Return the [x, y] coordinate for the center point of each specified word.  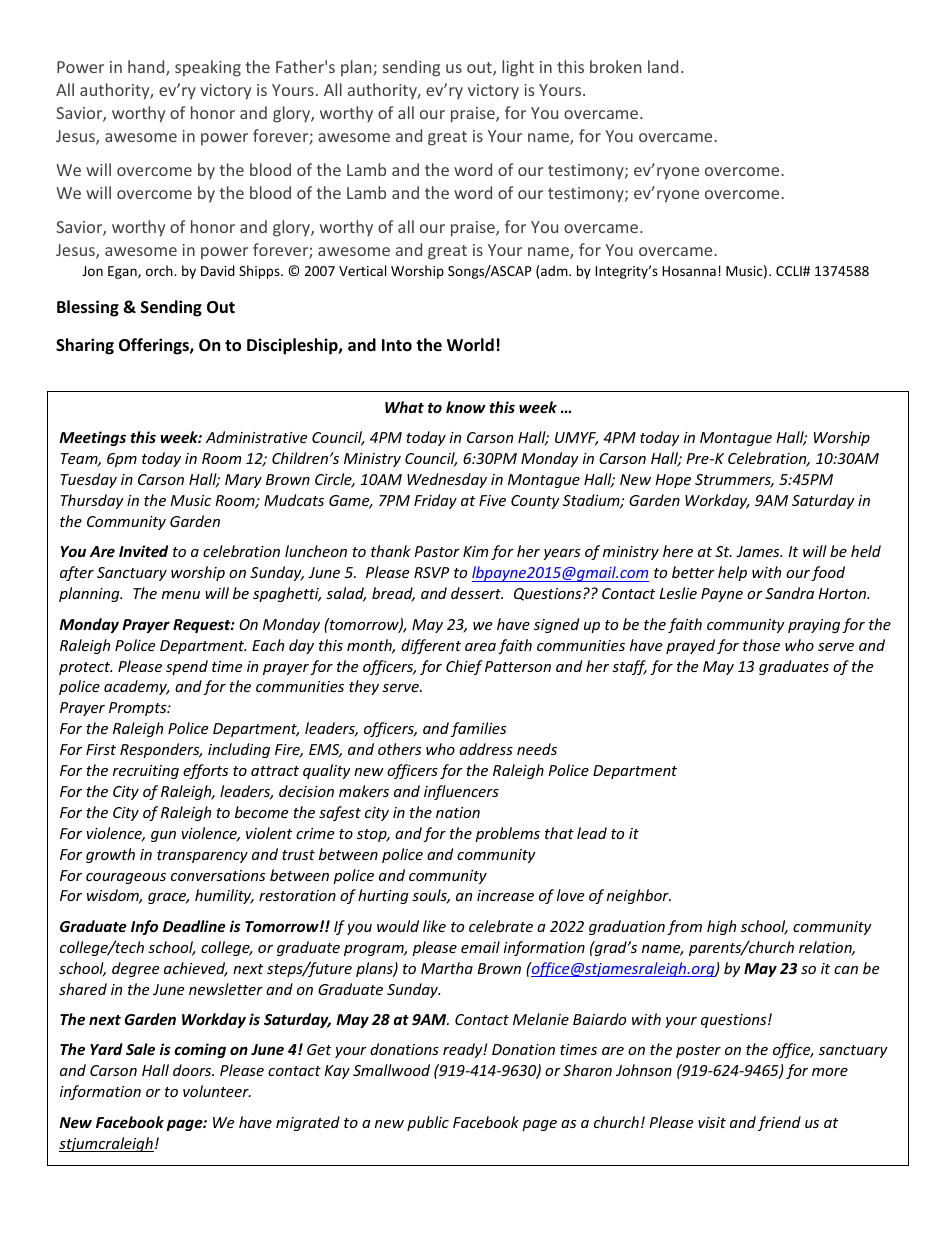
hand [147, 68]
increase [505, 895]
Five [492, 500]
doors [193, 1070]
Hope [673, 481]
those [761, 645]
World [470, 345]
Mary [243, 481]
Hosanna [689, 271]
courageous [126, 878]
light [518, 68]
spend [187, 667]
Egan [123, 272]
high [721, 927]
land [663, 66]
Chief [464, 667]
